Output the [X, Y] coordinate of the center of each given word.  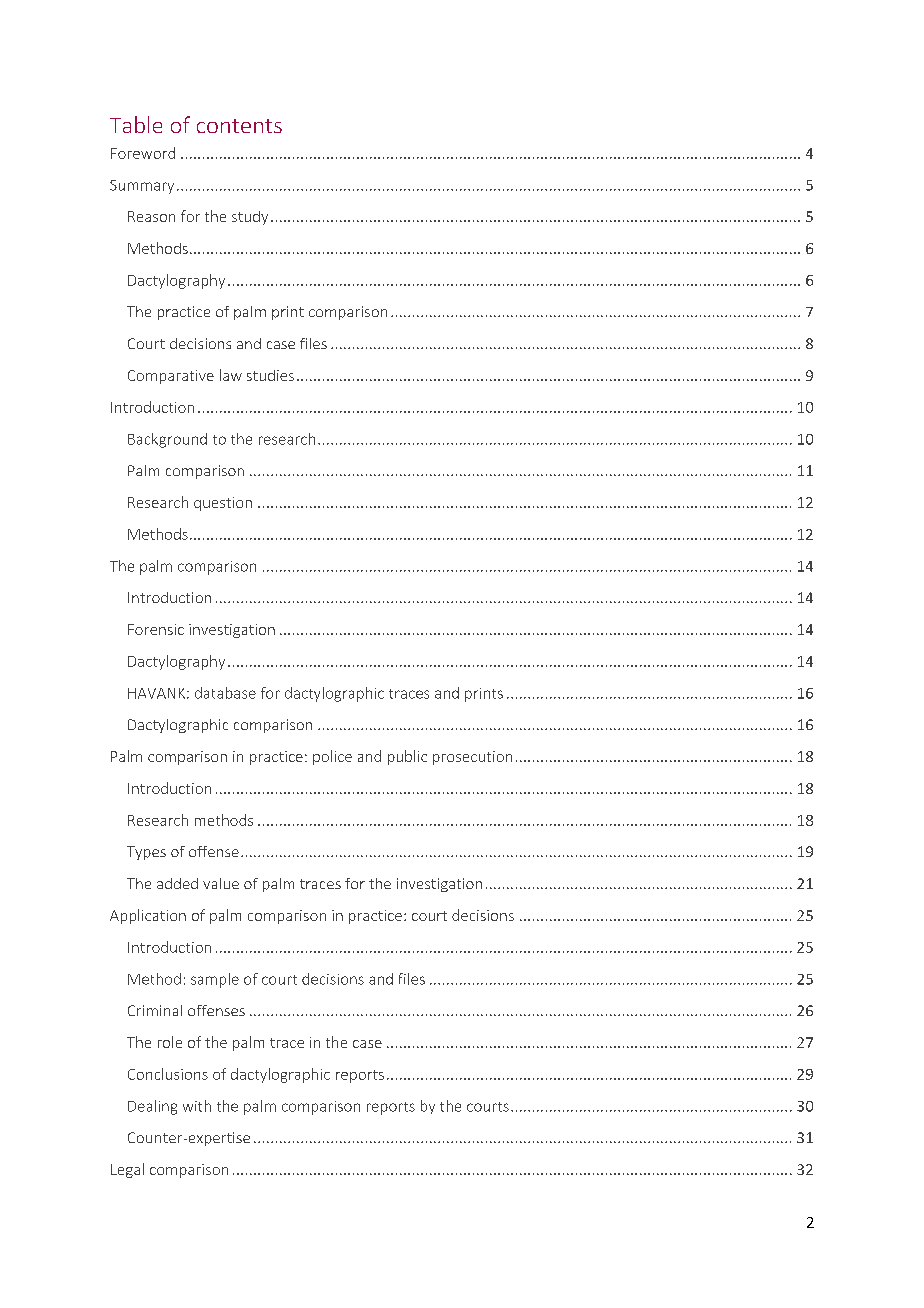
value [221, 883]
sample [215, 980]
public [407, 757]
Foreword [143, 153]
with [197, 1106]
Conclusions [168, 1074]
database [225, 693]
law [231, 375]
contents [239, 126]
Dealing [152, 1107]
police [332, 757]
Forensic [156, 629]
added [177, 883]
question [223, 504]
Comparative [171, 377]
